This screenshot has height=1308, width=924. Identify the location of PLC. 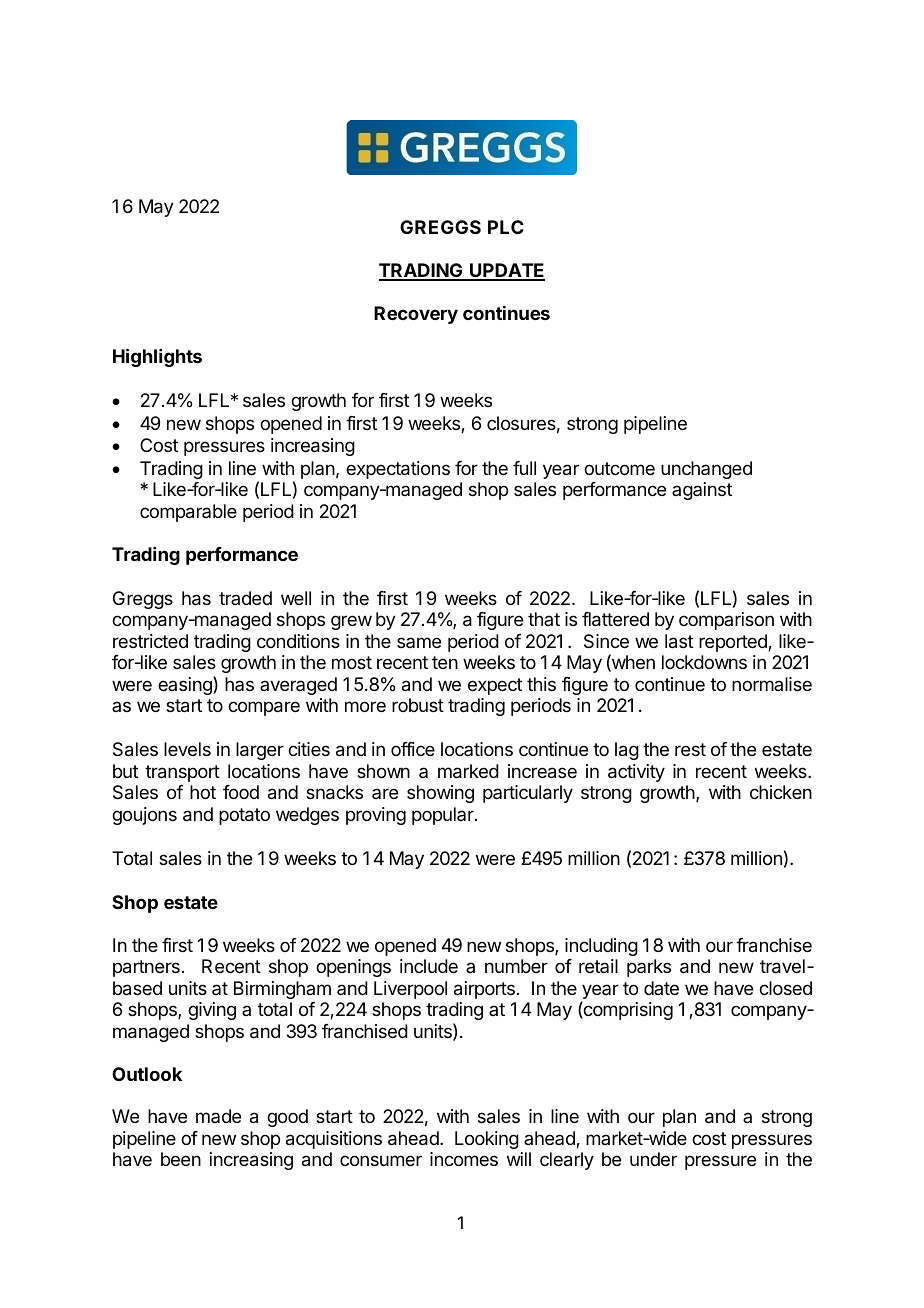
(506, 227).
